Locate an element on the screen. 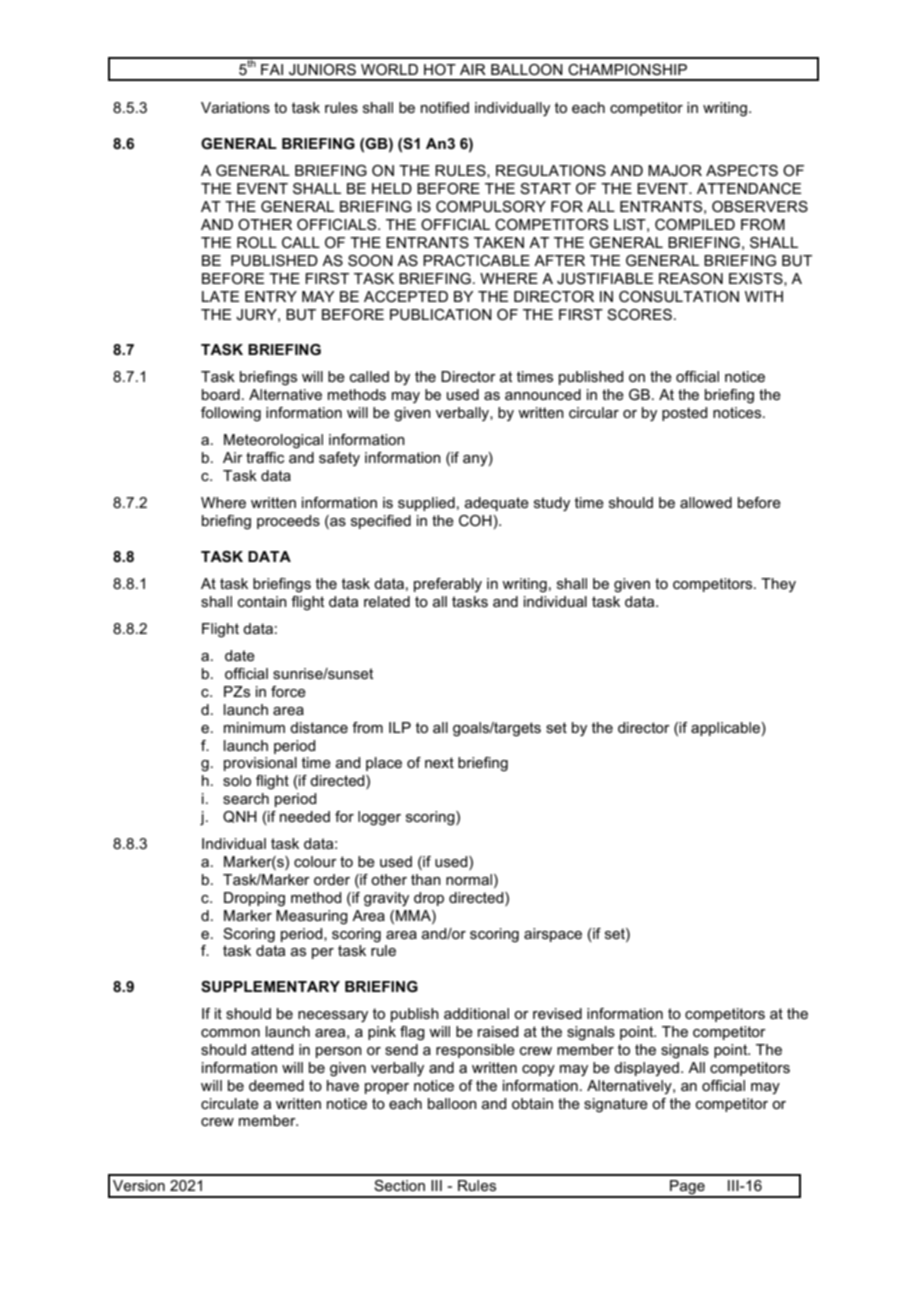 This screenshot has height=1308, width=924. search is located at coordinates (246, 798).
